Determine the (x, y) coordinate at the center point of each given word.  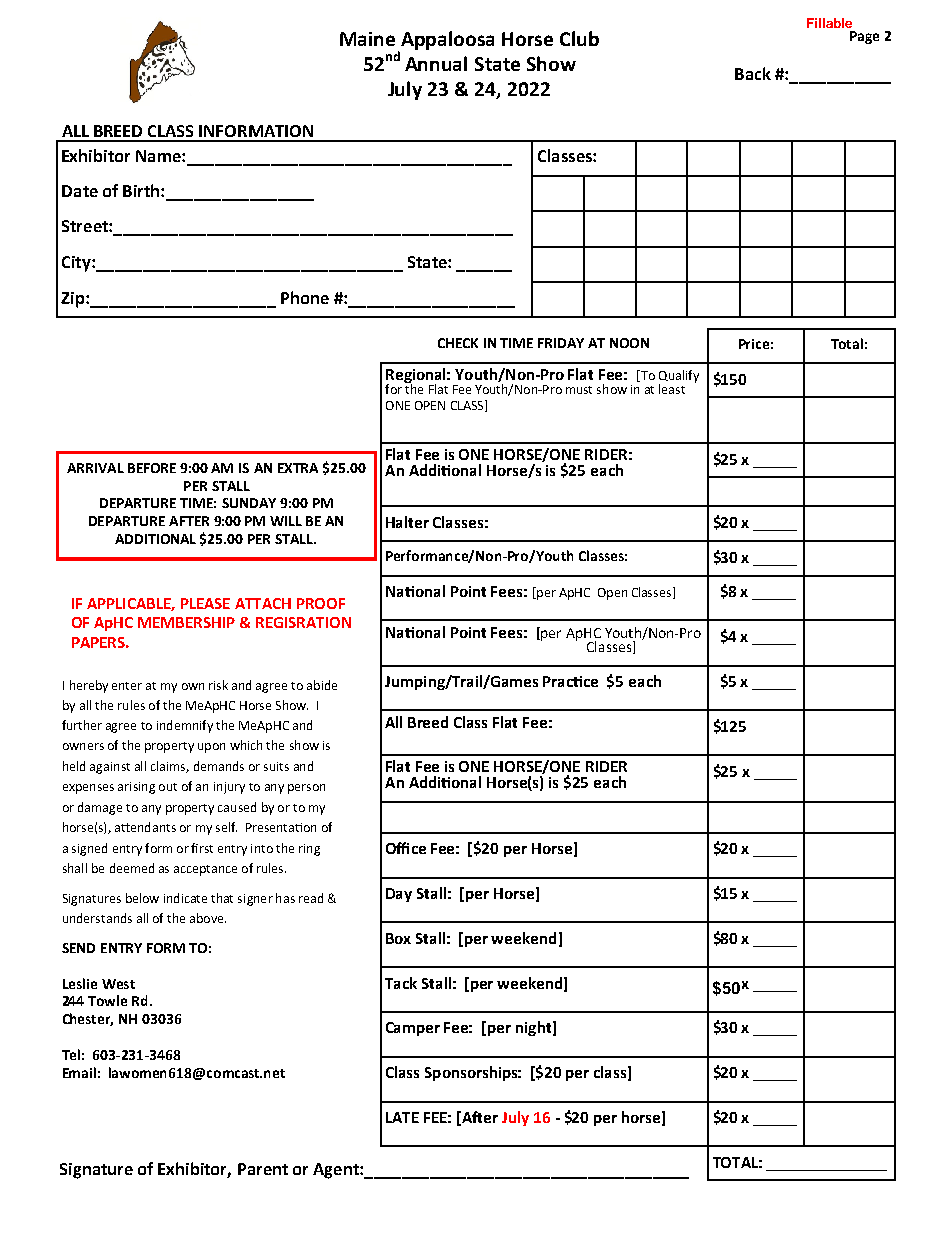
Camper (413, 1029)
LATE (402, 1117)
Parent (263, 1169)
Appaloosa (447, 40)
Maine (367, 39)
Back (753, 73)
